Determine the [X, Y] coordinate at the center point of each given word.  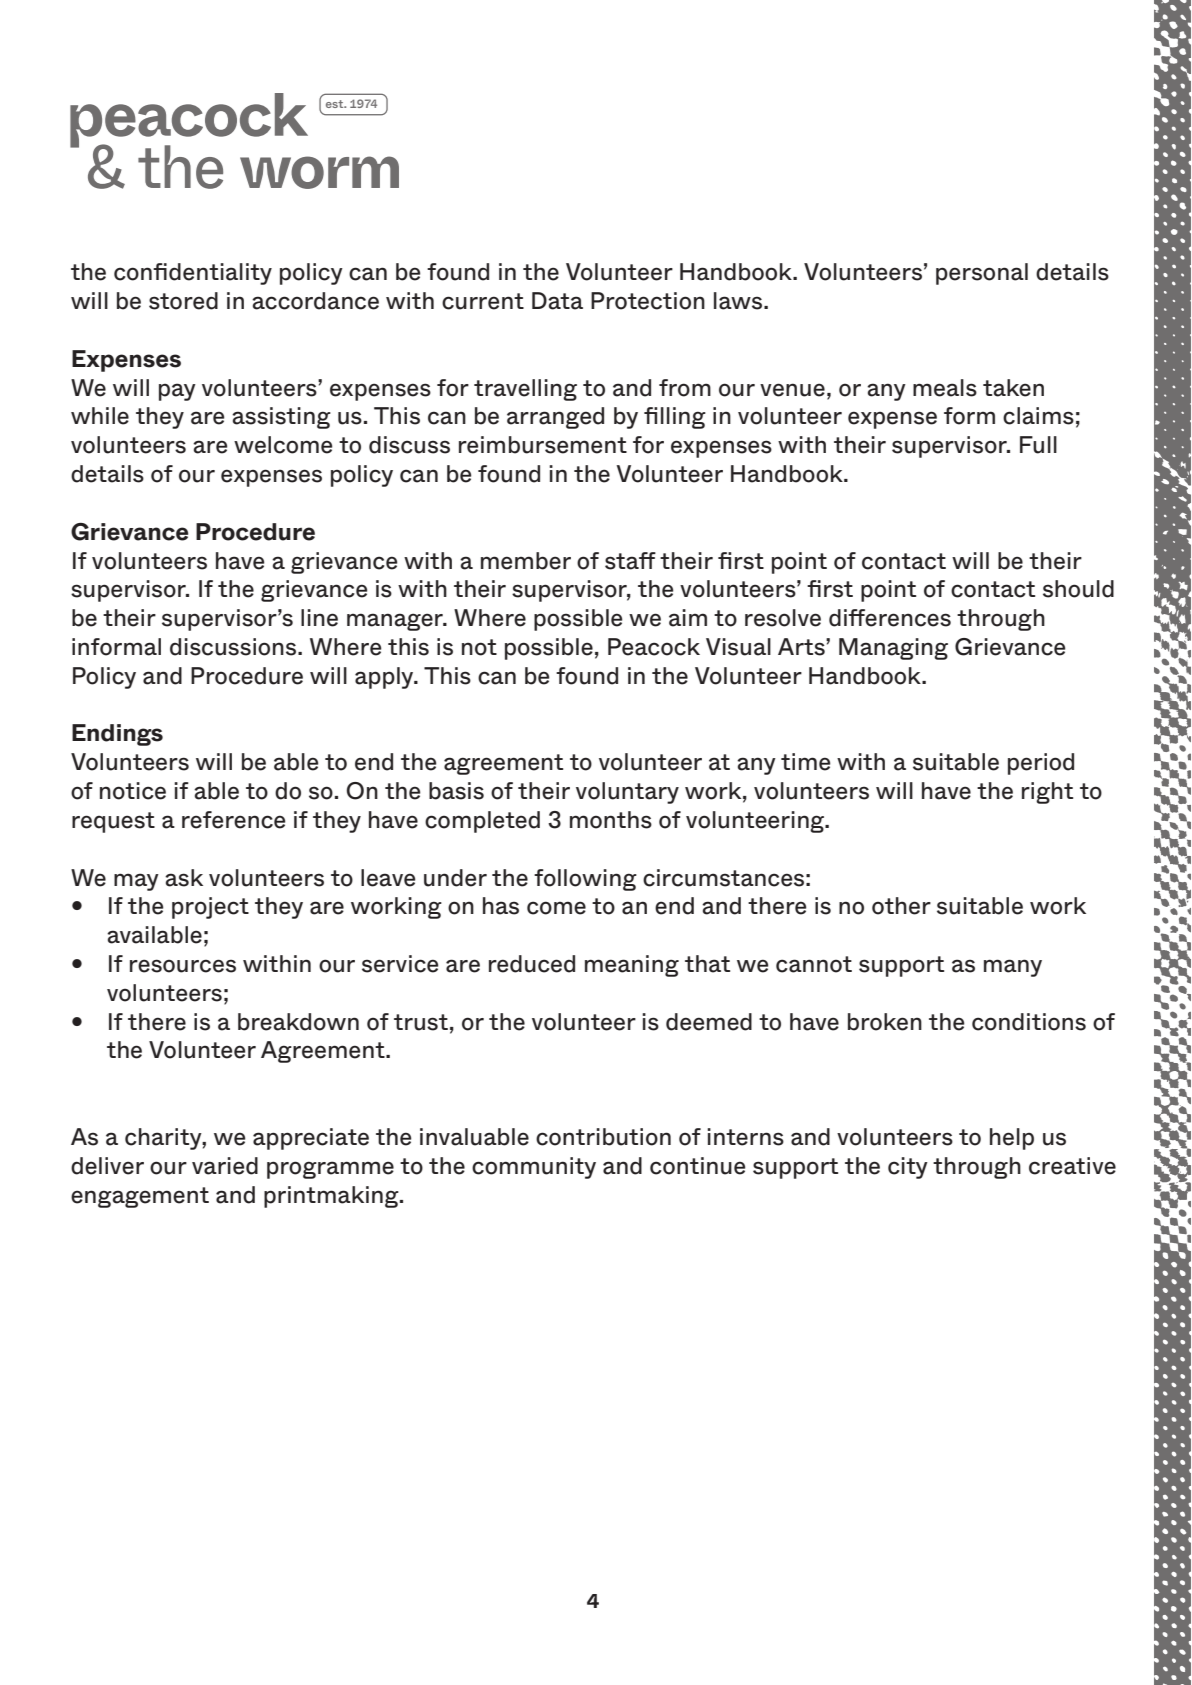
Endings [117, 735]
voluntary [627, 793]
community [534, 1168]
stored [183, 301]
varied [225, 1166]
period [1041, 764]
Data [557, 301]
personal [982, 274]
